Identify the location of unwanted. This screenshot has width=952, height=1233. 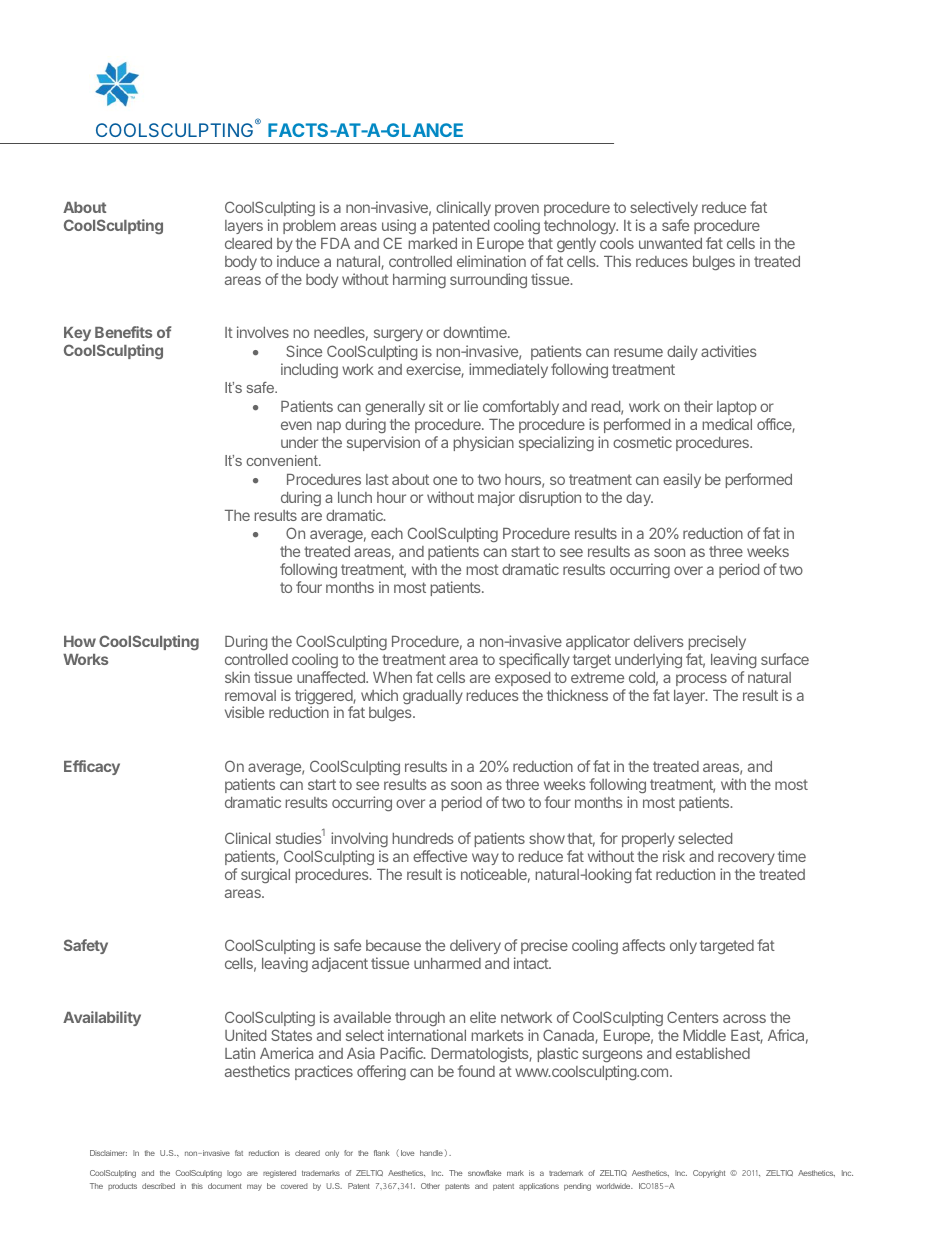
(670, 243).
